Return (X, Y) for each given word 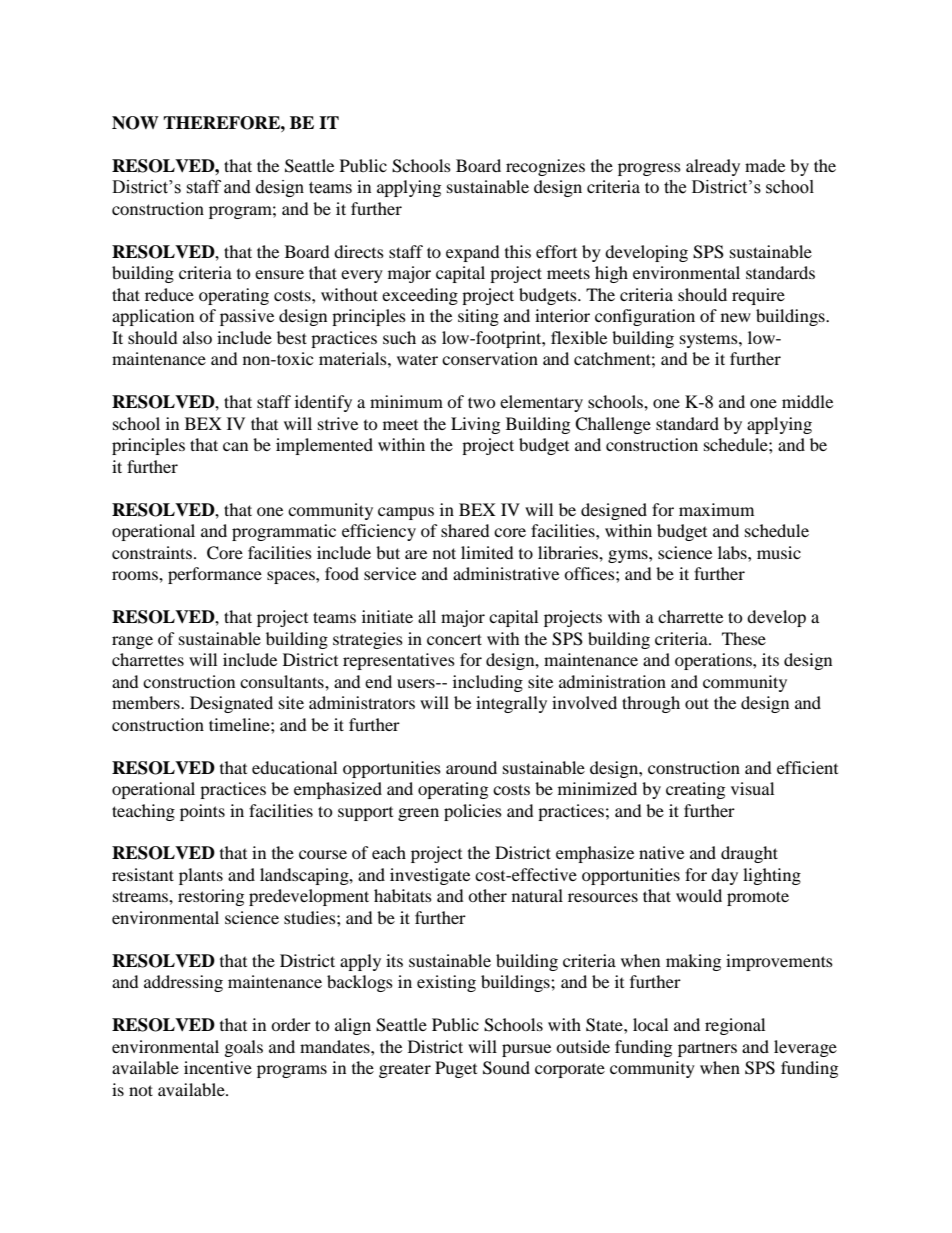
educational (294, 767)
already (713, 167)
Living (475, 425)
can (235, 446)
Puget (456, 1069)
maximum (716, 509)
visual (752, 788)
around (471, 767)
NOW (135, 123)
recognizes (545, 167)
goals (244, 1048)
